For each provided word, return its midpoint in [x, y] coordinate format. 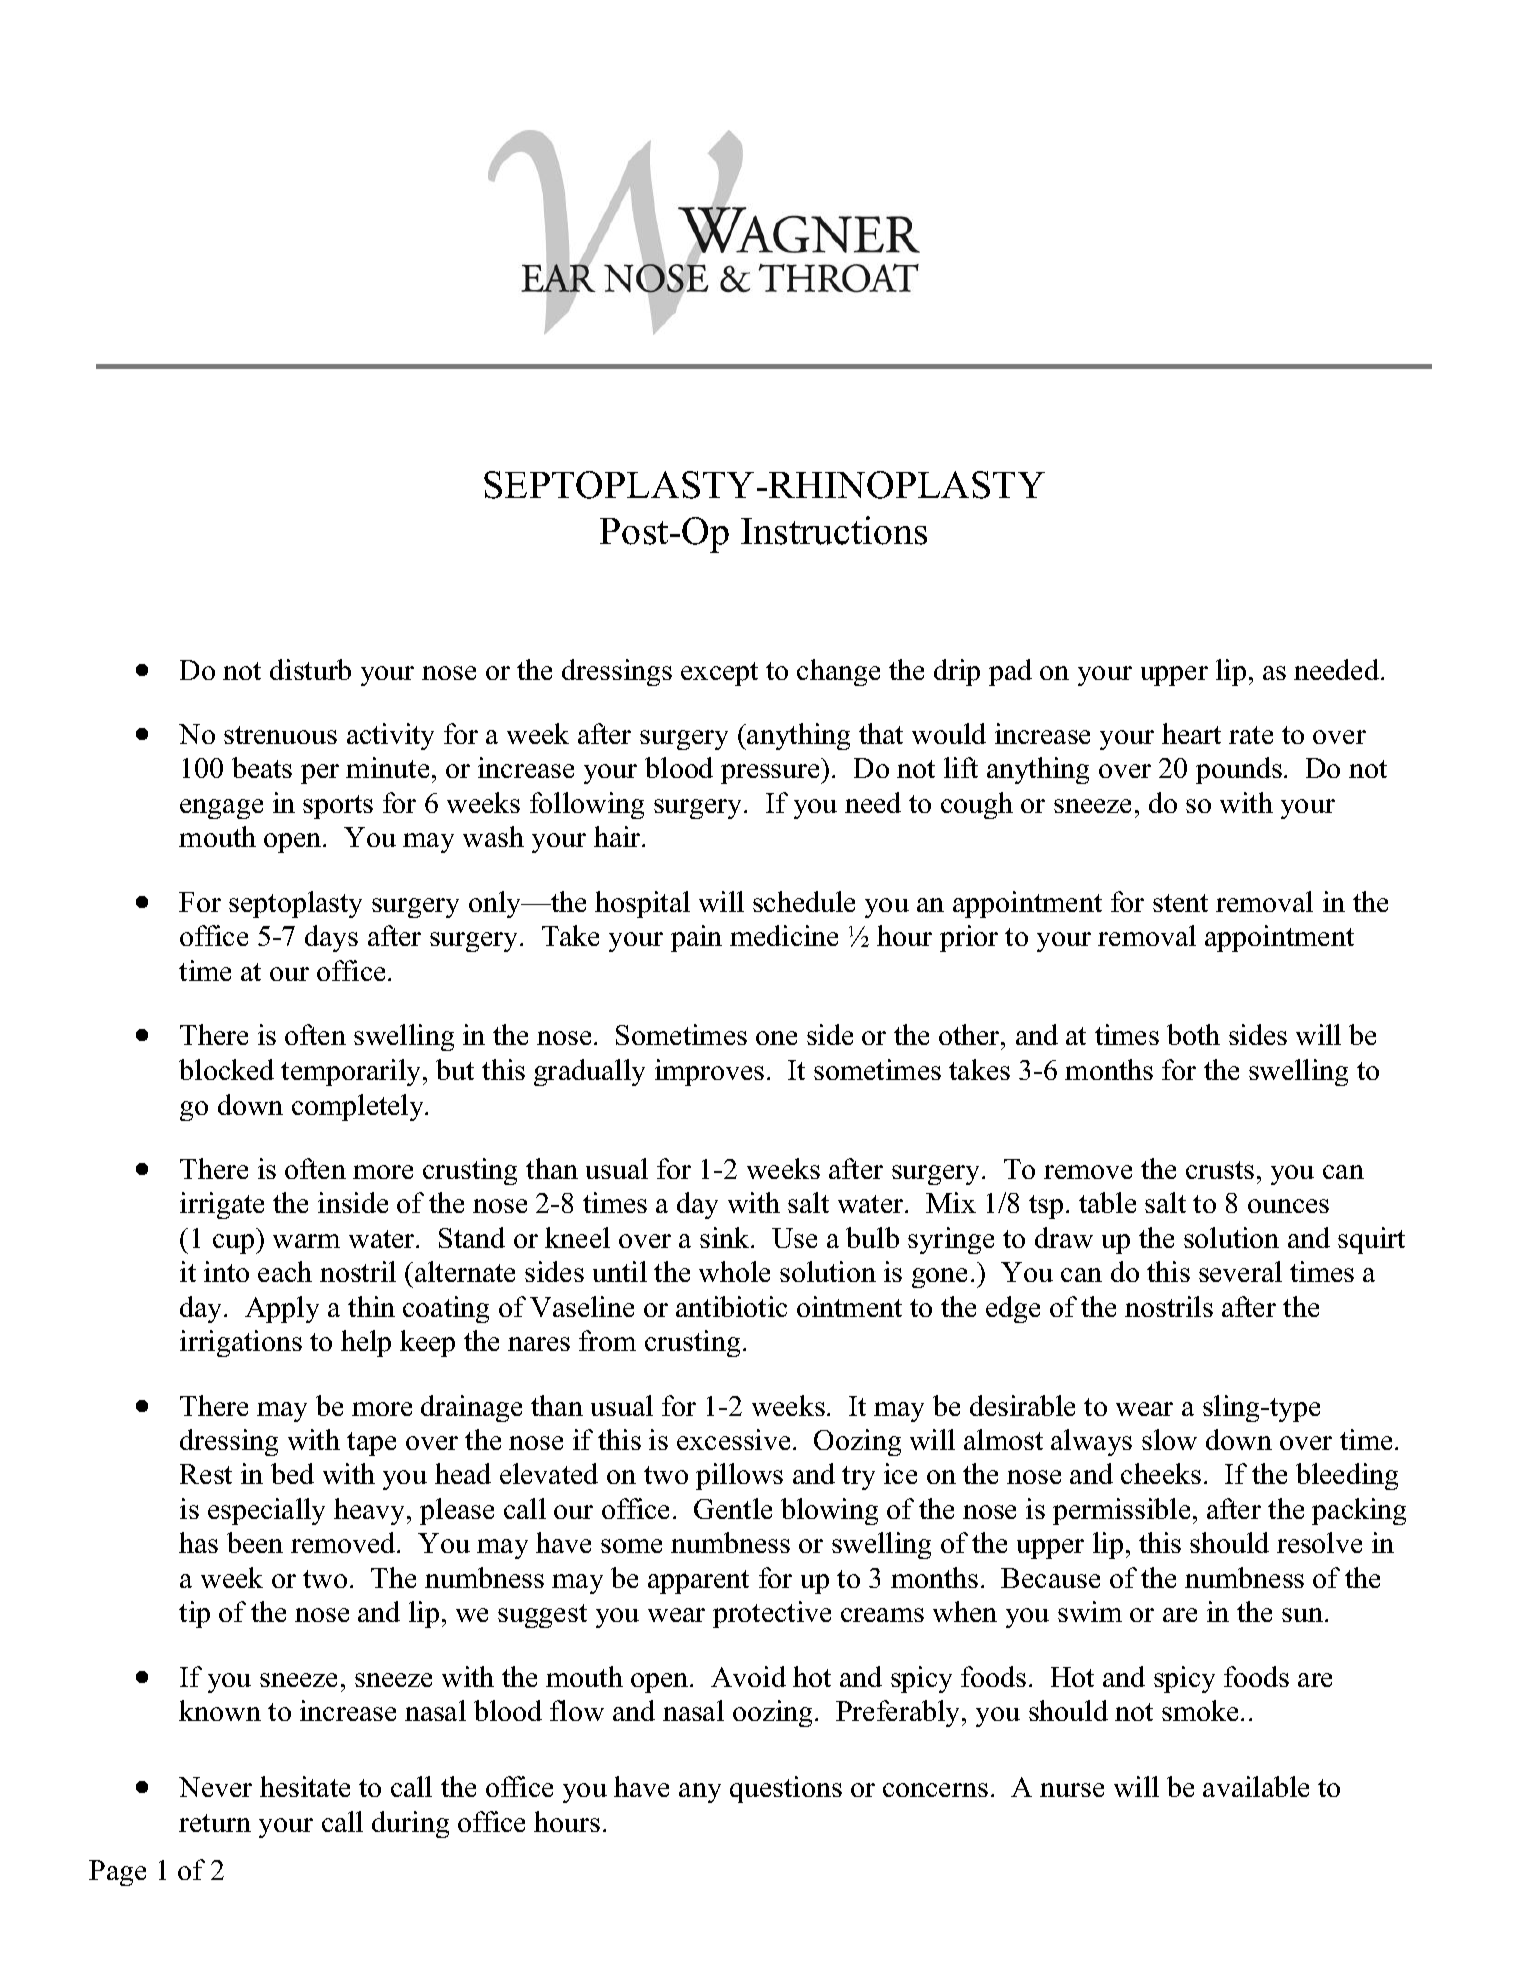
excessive [733, 1439]
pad [1010, 672]
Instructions [834, 530]
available [1256, 1786]
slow [1169, 1439]
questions [786, 1789]
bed [292, 1473]
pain [696, 938]
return [215, 1823]
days [331, 938]
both [1193, 1034]
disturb [310, 669]
